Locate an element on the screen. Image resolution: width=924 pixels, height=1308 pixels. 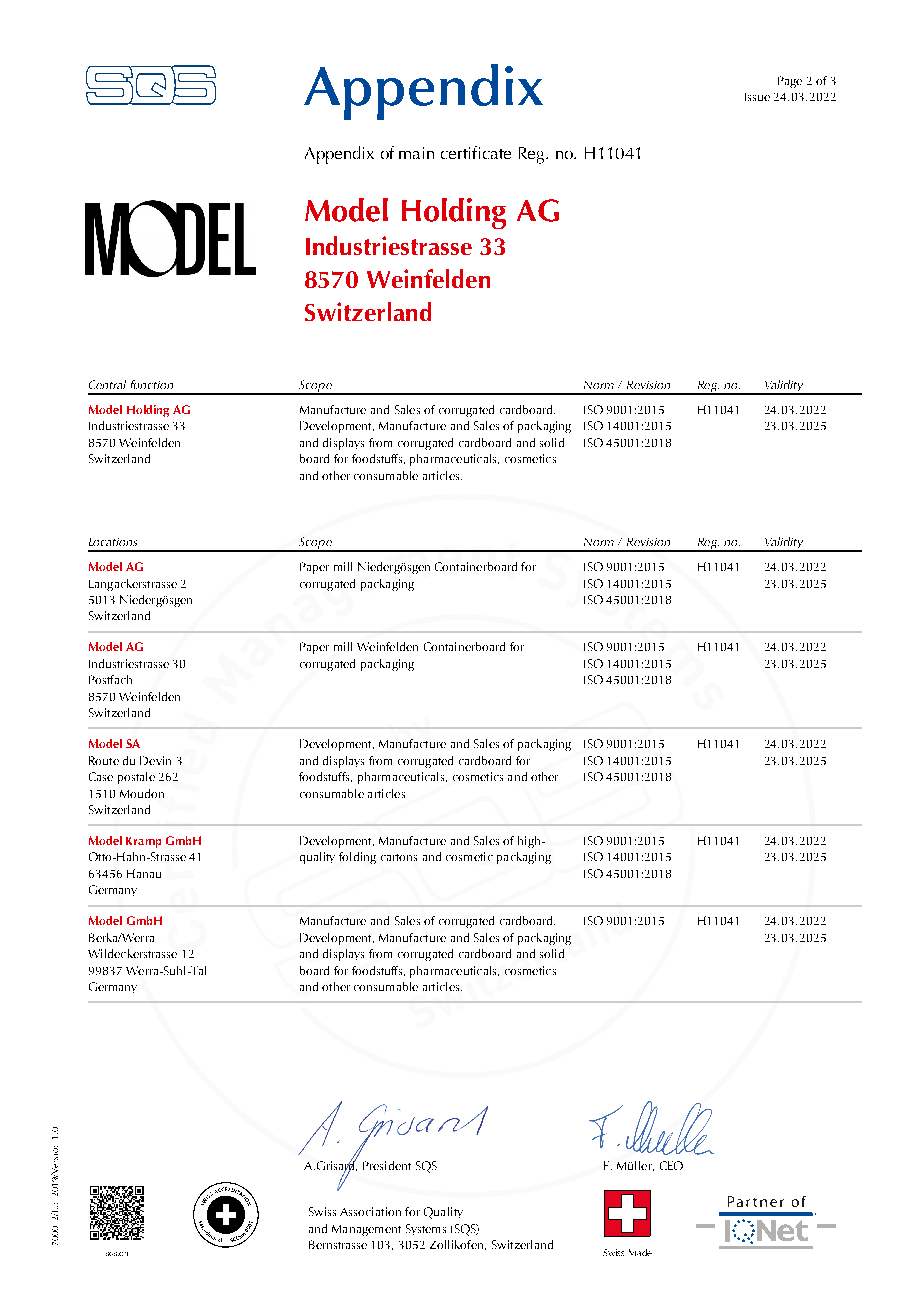
certificate is located at coordinates (476, 152).
